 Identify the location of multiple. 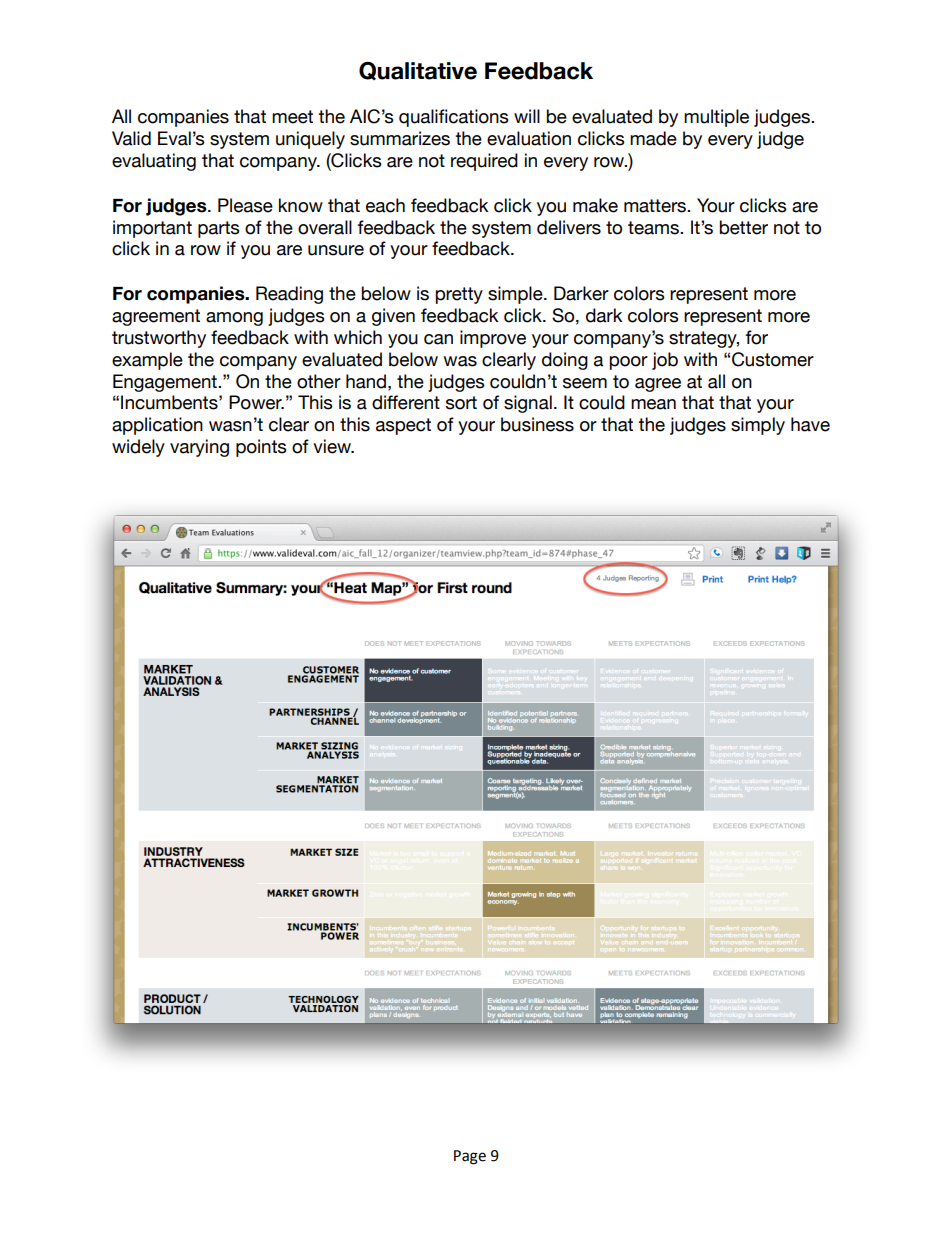
(716, 118).
